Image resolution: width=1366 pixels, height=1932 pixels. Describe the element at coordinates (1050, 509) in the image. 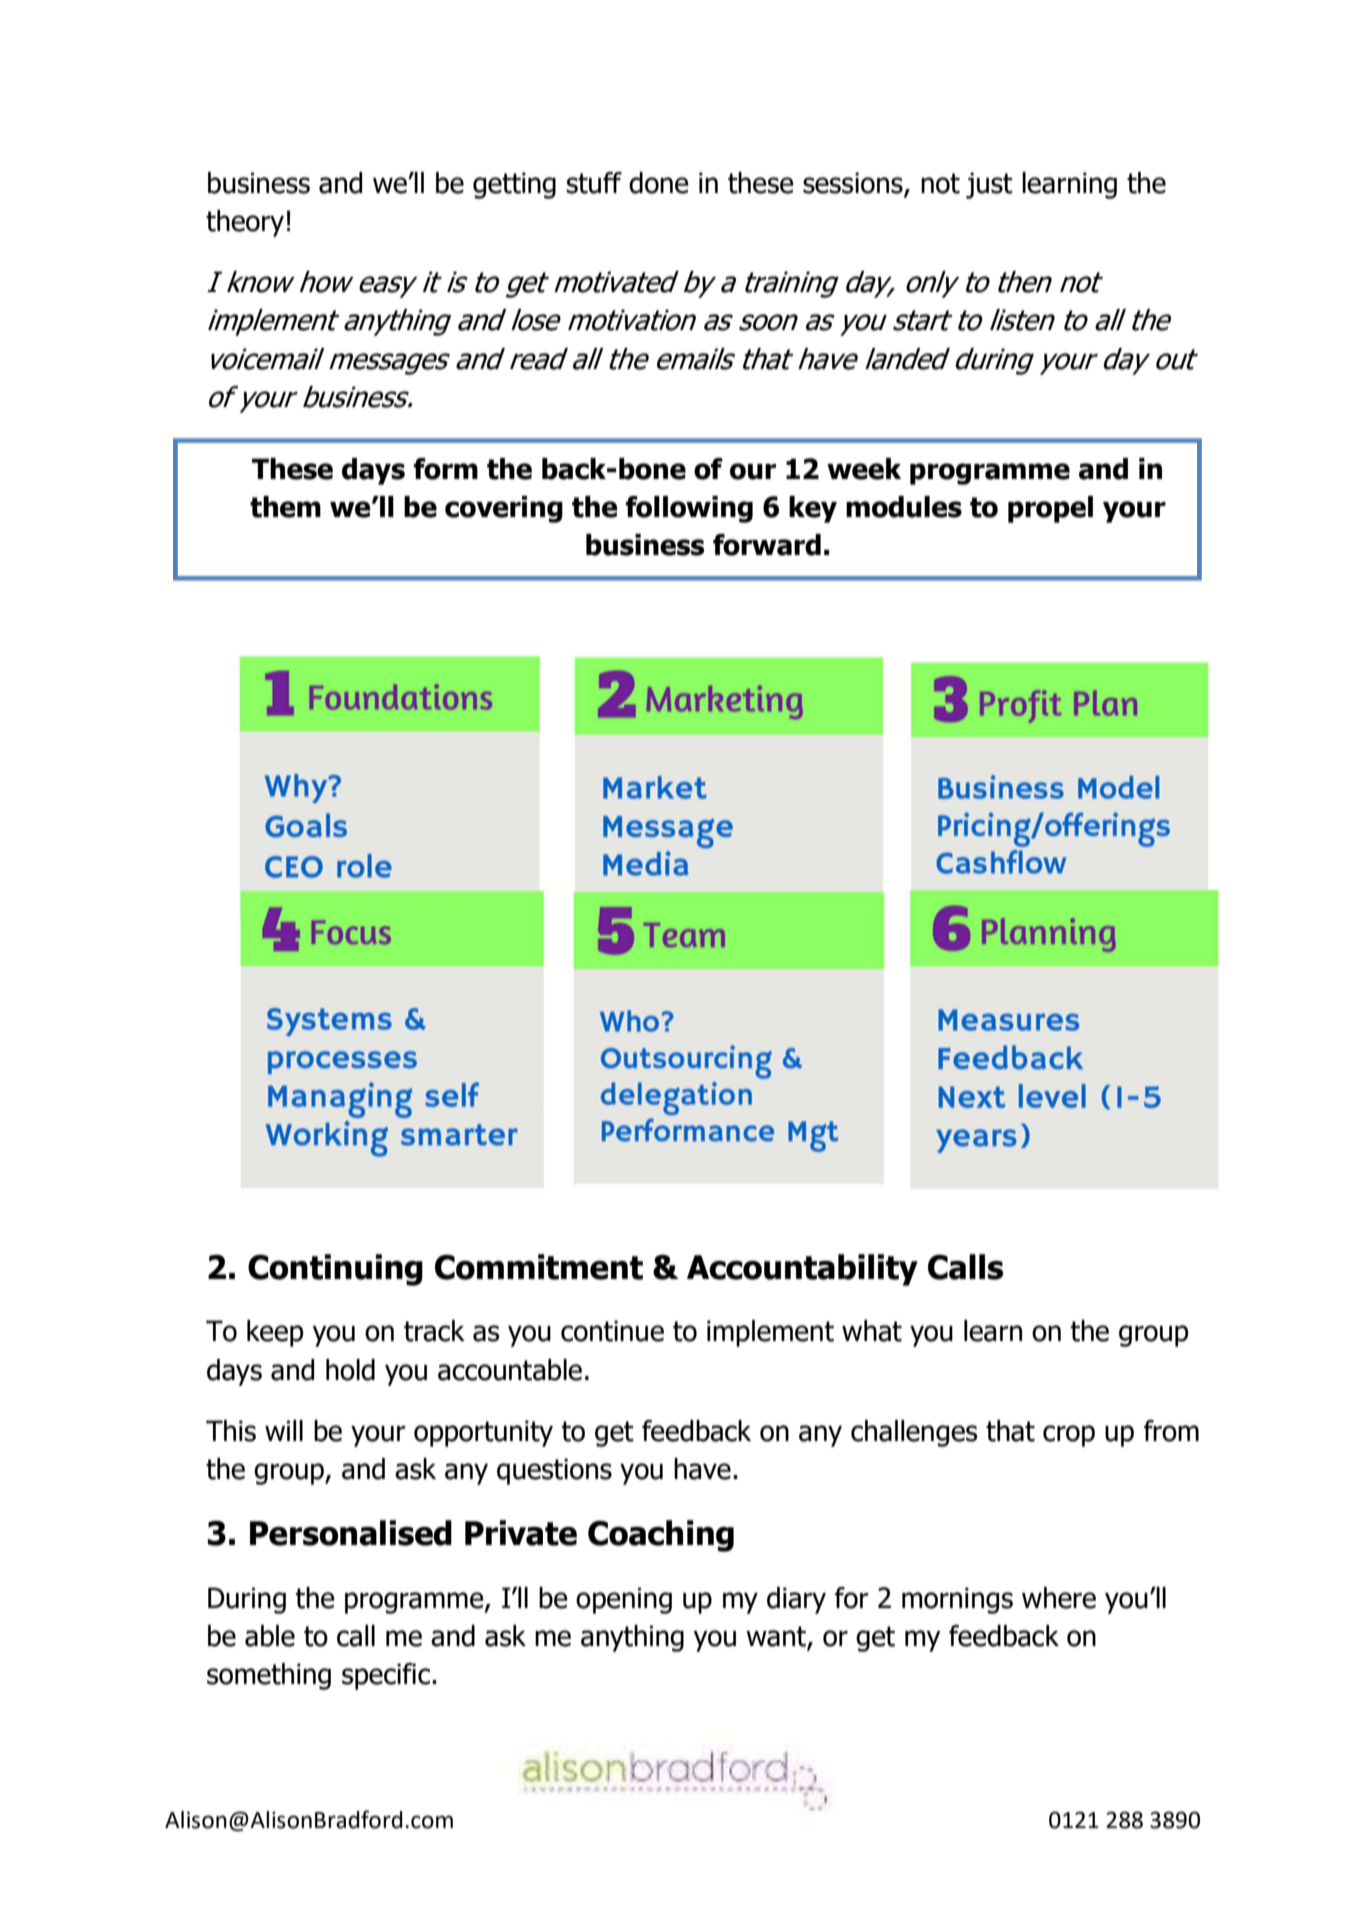

I see `propel` at that location.
